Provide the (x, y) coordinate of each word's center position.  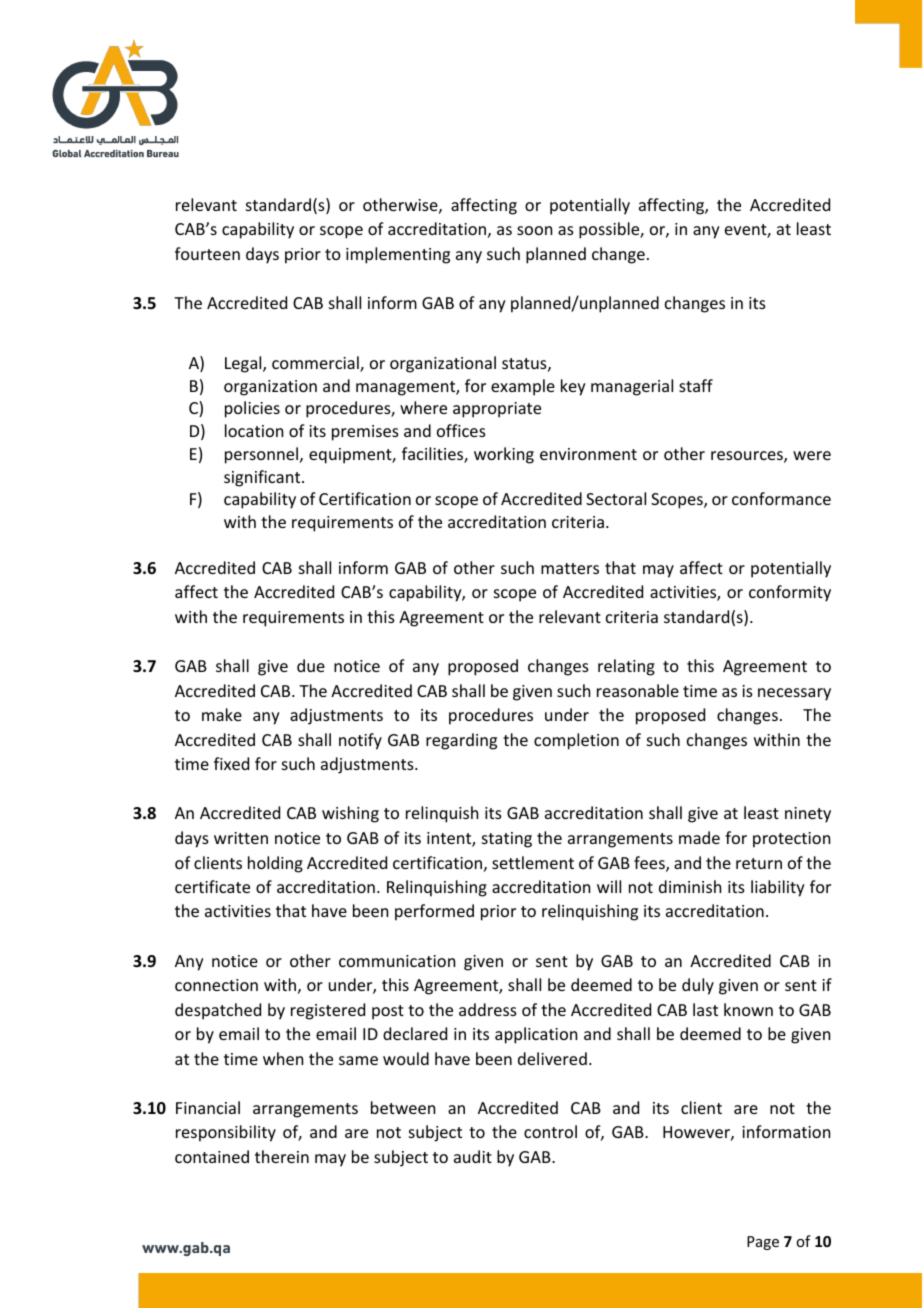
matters (570, 568)
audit (473, 1156)
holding (275, 864)
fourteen (207, 253)
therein (282, 1156)
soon (534, 230)
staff (696, 385)
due (311, 665)
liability (778, 888)
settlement (533, 862)
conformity (790, 593)
